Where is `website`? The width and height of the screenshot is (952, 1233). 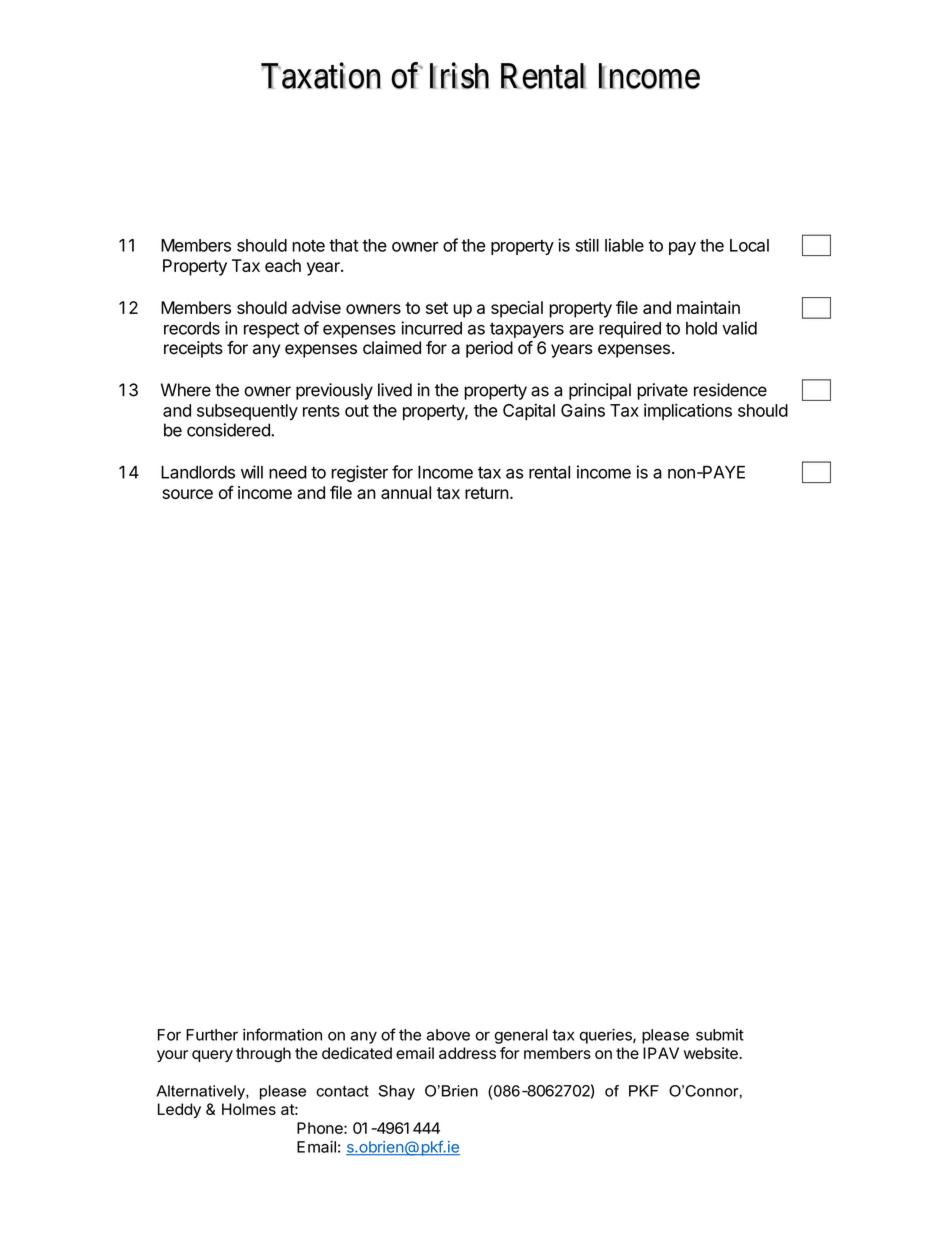 website is located at coordinates (712, 1053).
